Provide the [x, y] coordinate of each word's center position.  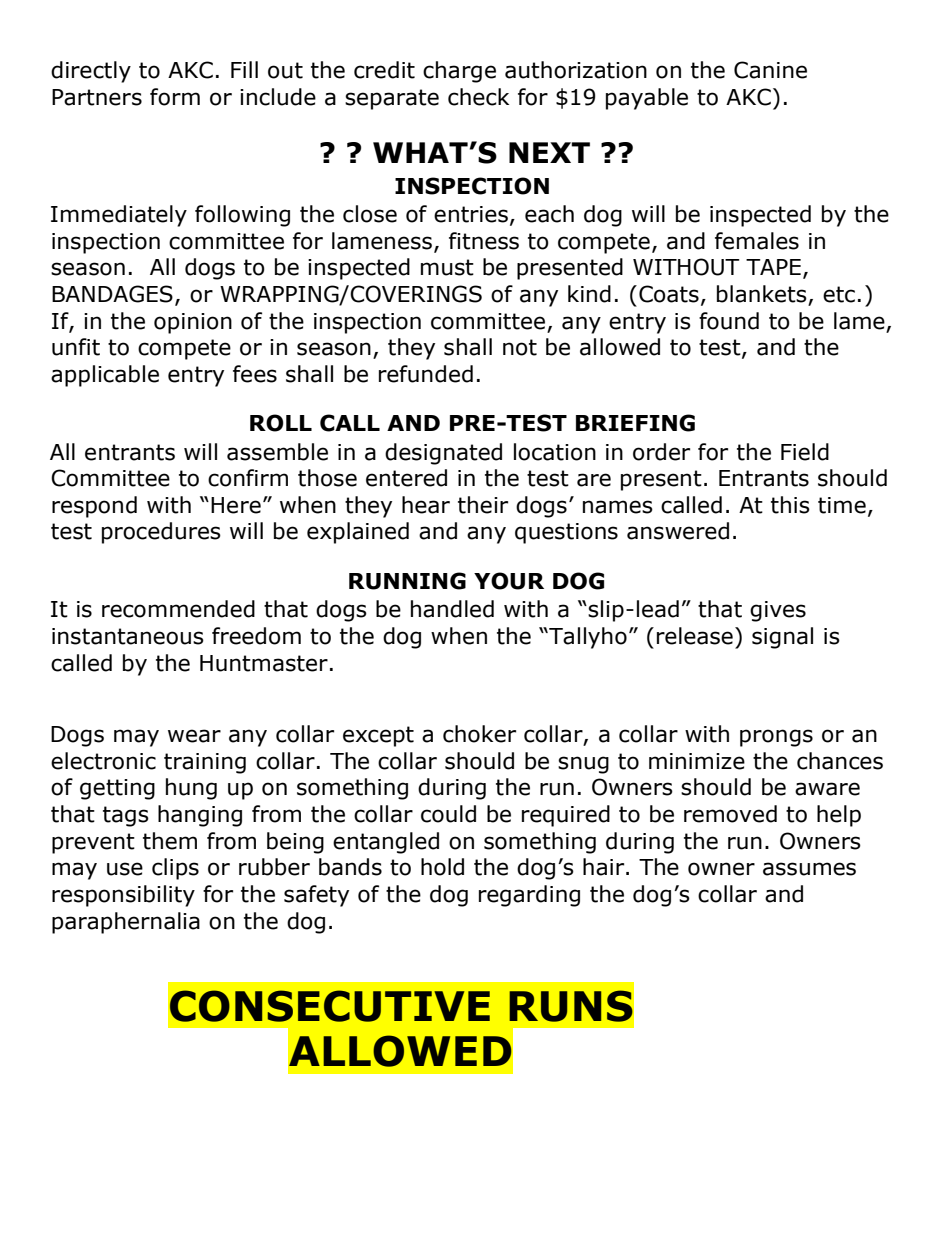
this [790, 505]
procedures [161, 533]
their [483, 505]
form [175, 97]
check [478, 97]
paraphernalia [126, 923]
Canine [770, 70]
